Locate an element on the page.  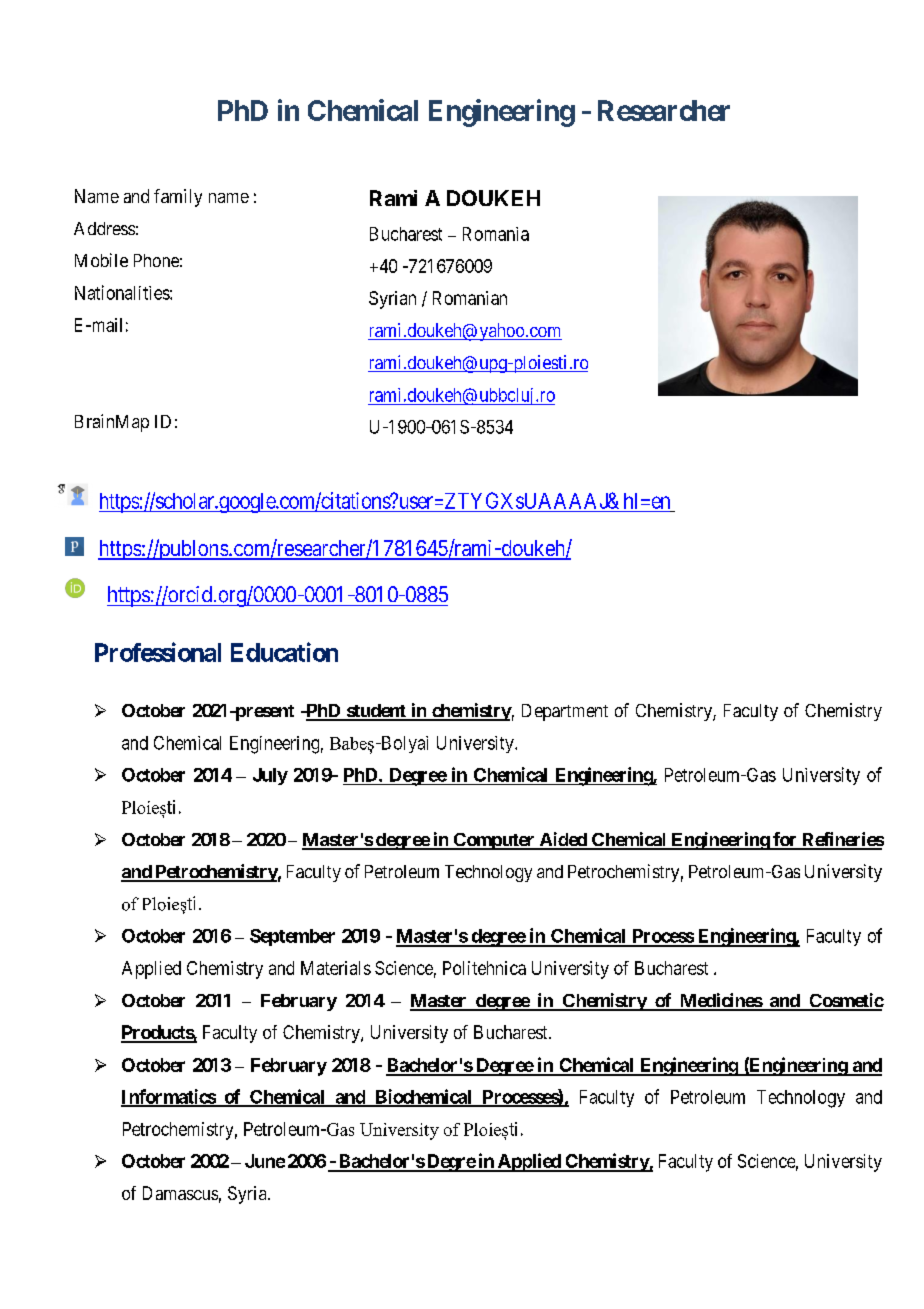
family is located at coordinates (178, 198).
